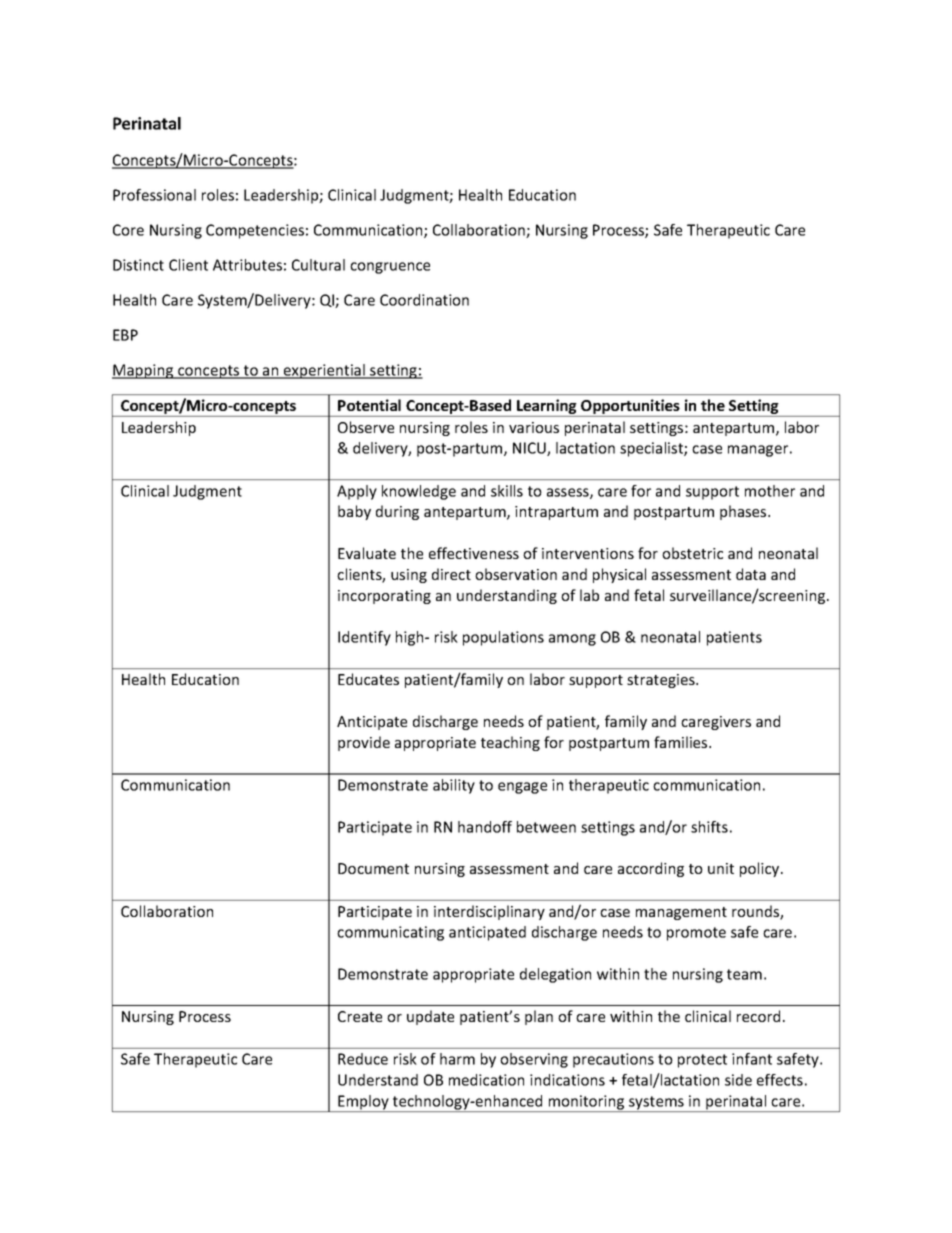 This screenshot has height=1233, width=952. I want to click on populations, so click(503, 638).
